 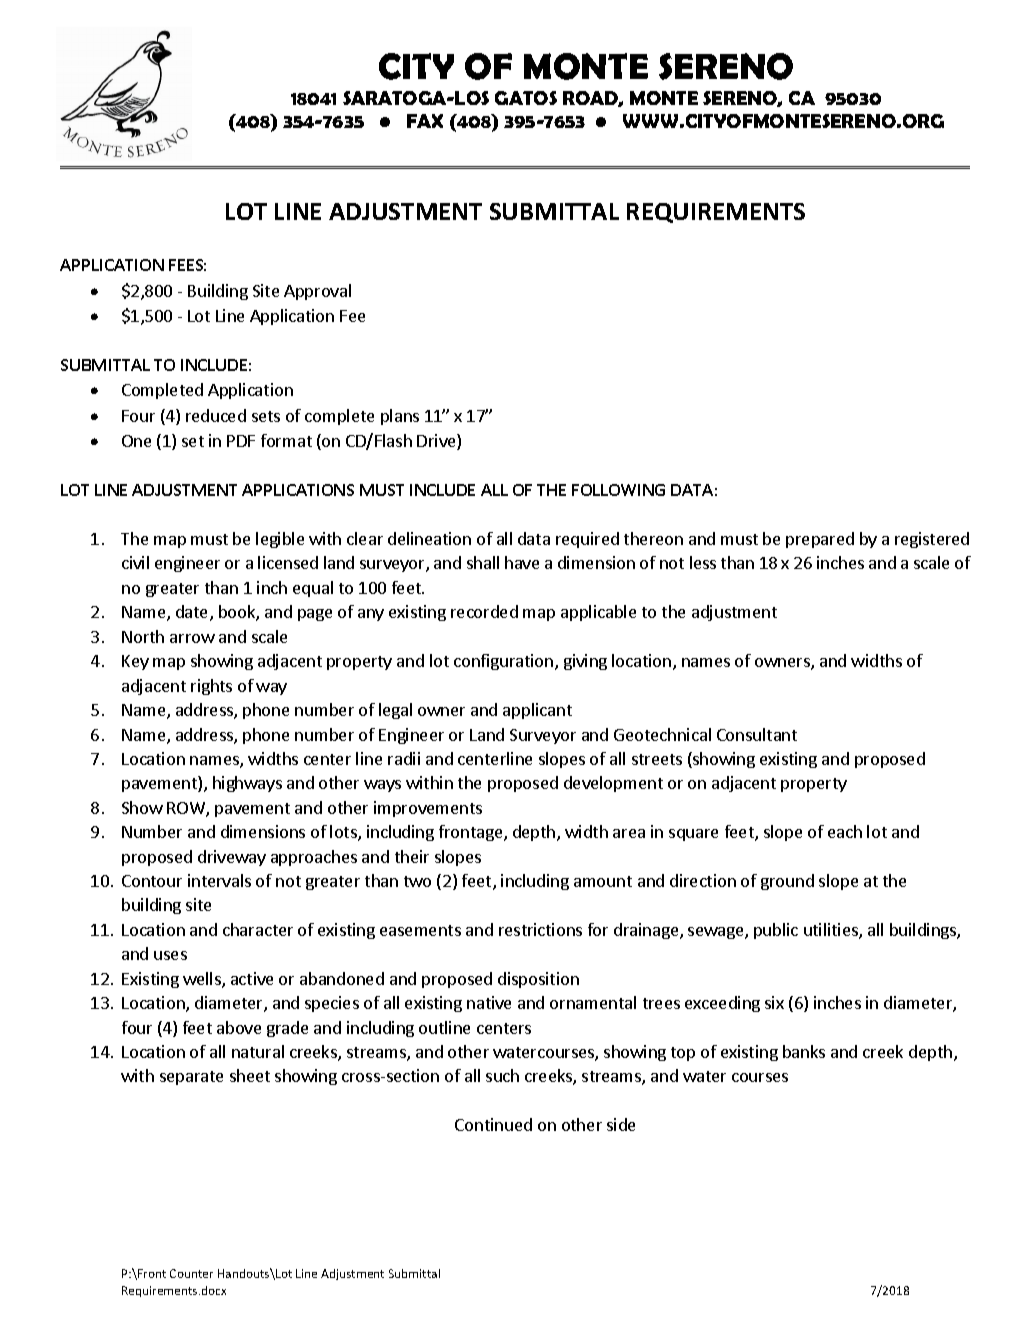 I want to click on Continued, so click(x=493, y=1124).
